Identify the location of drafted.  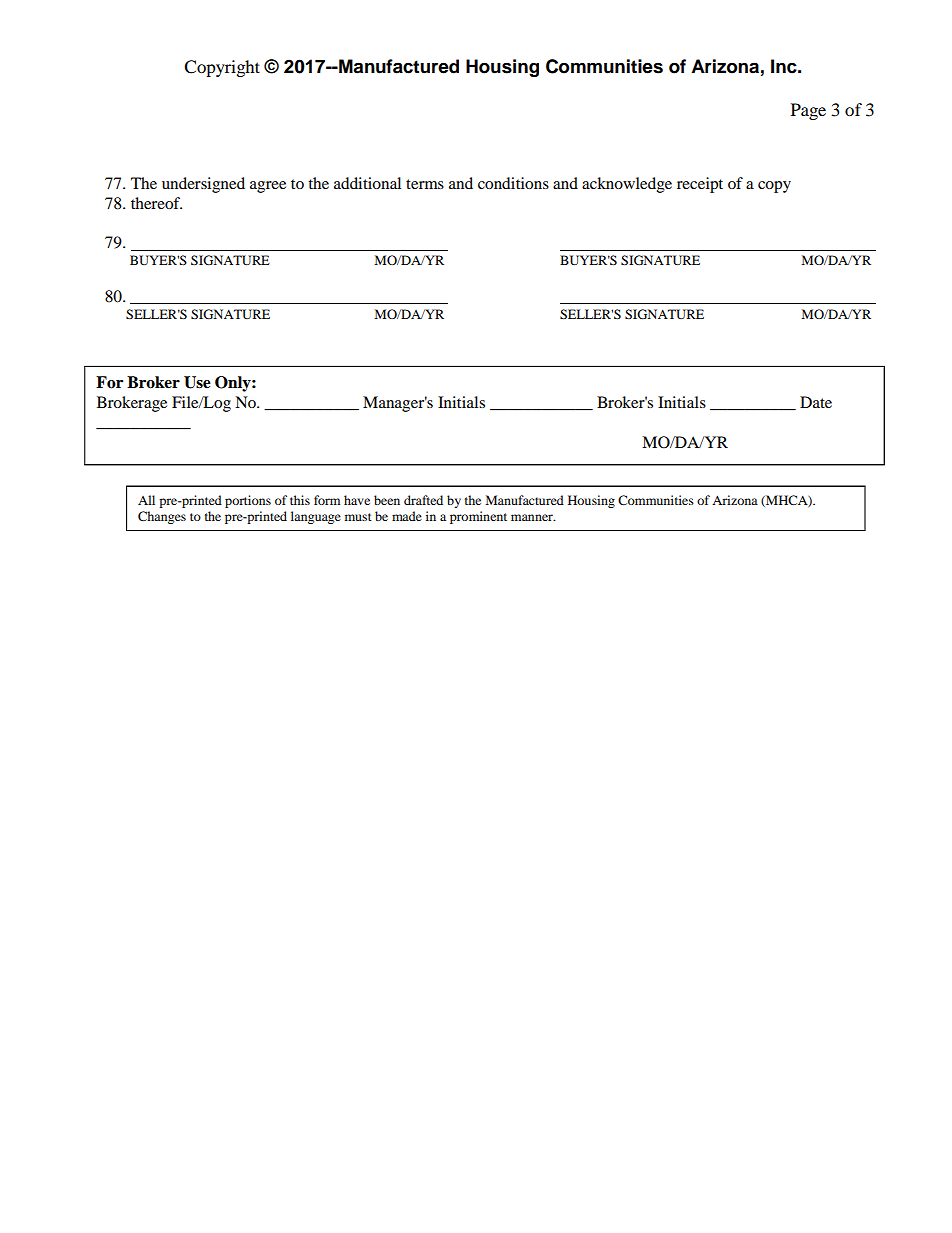
(423, 500).
